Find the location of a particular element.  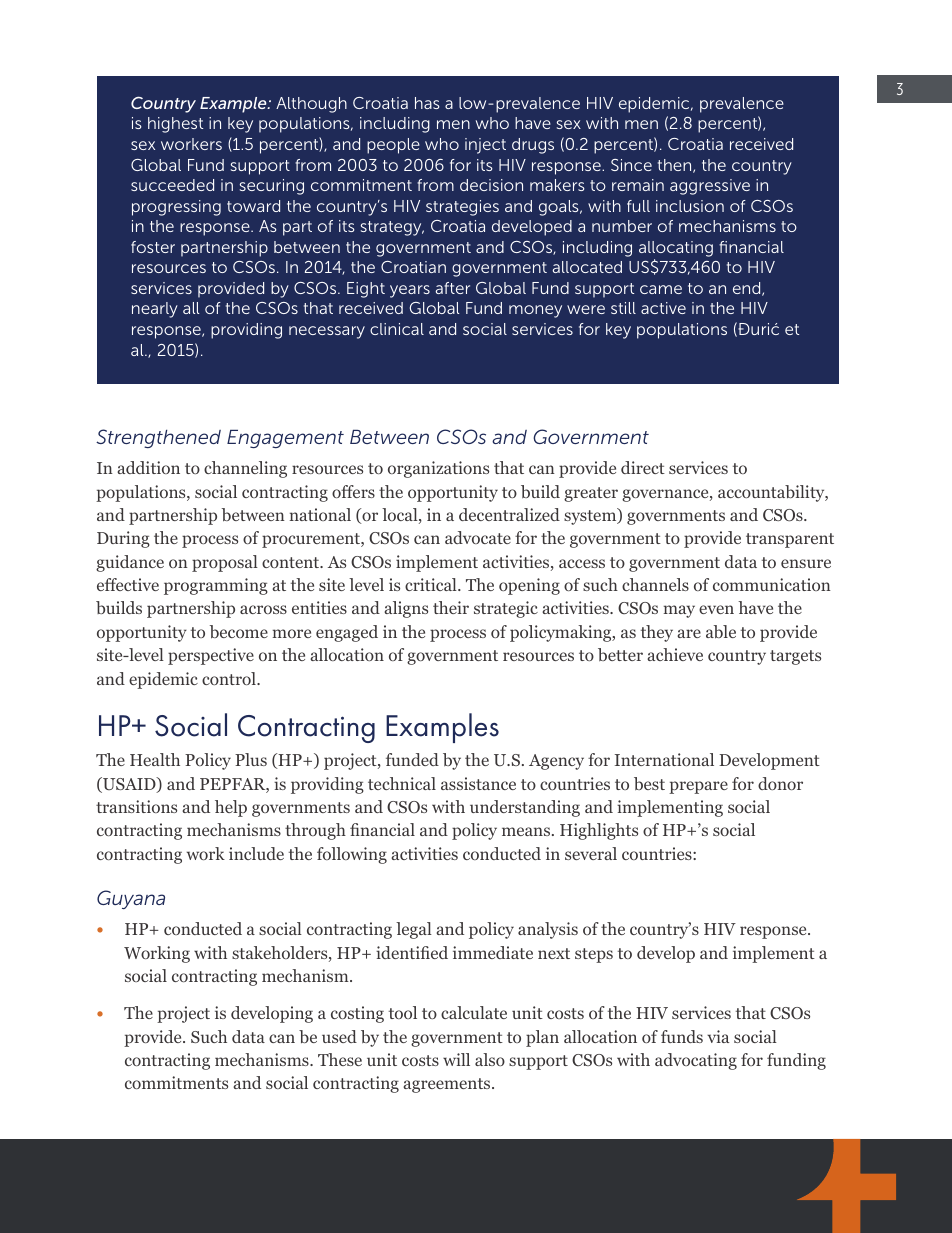

These is located at coordinates (340, 1059).
